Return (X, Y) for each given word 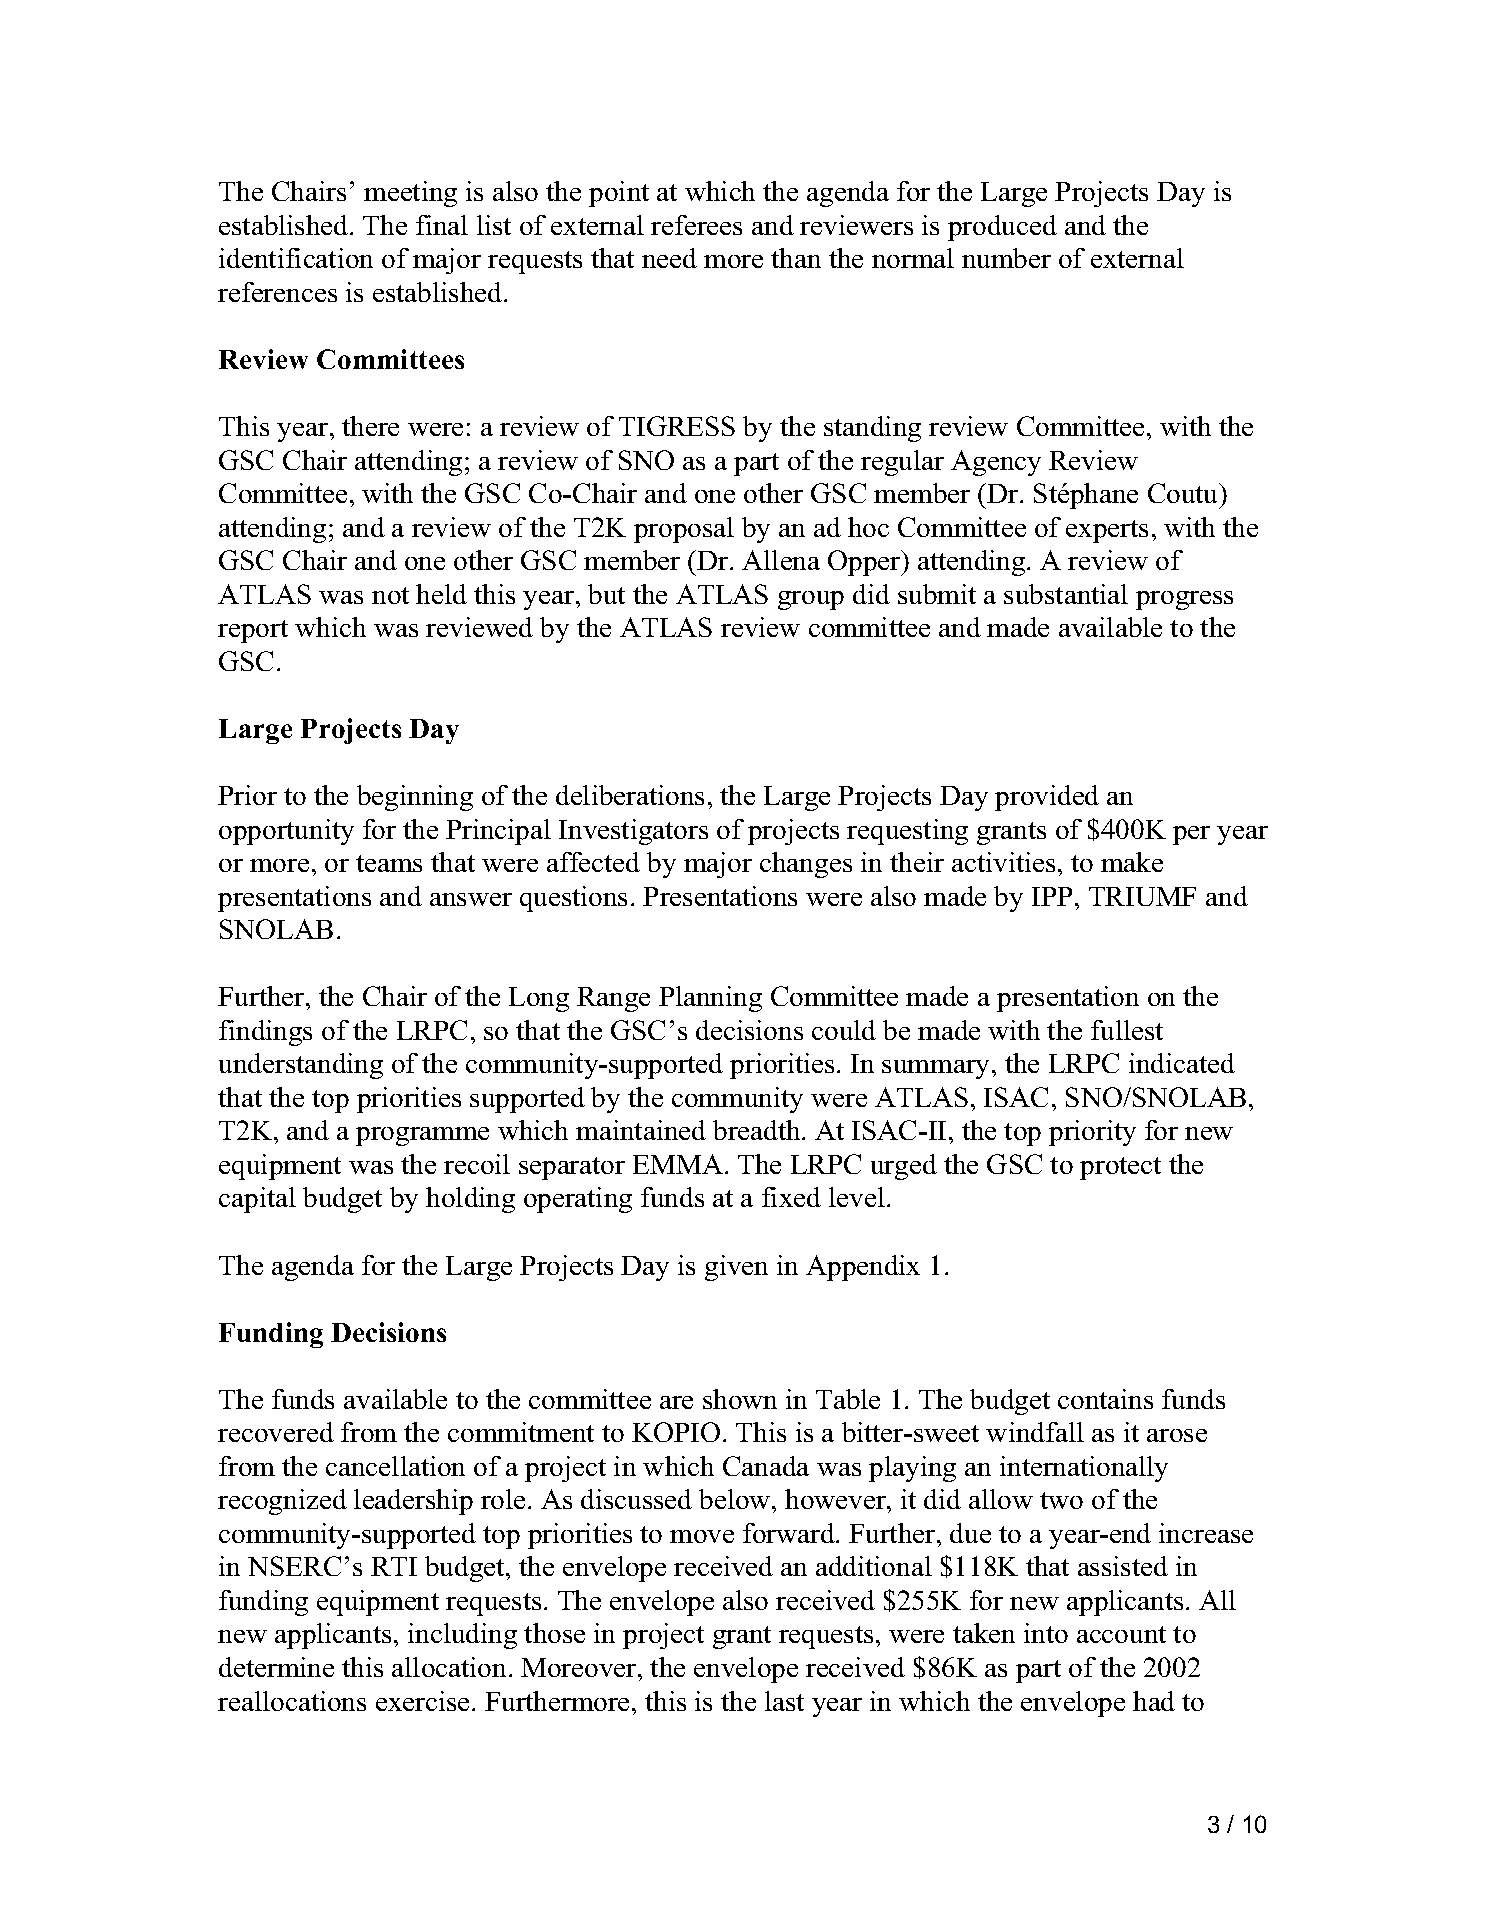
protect (1120, 1168)
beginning (415, 798)
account (1121, 1634)
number (1006, 258)
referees (696, 225)
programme (422, 1136)
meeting (410, 194)
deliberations (630, 795)
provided (1047, 798)
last (784, 1701)
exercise (422, 1701)
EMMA (678, 1164)
